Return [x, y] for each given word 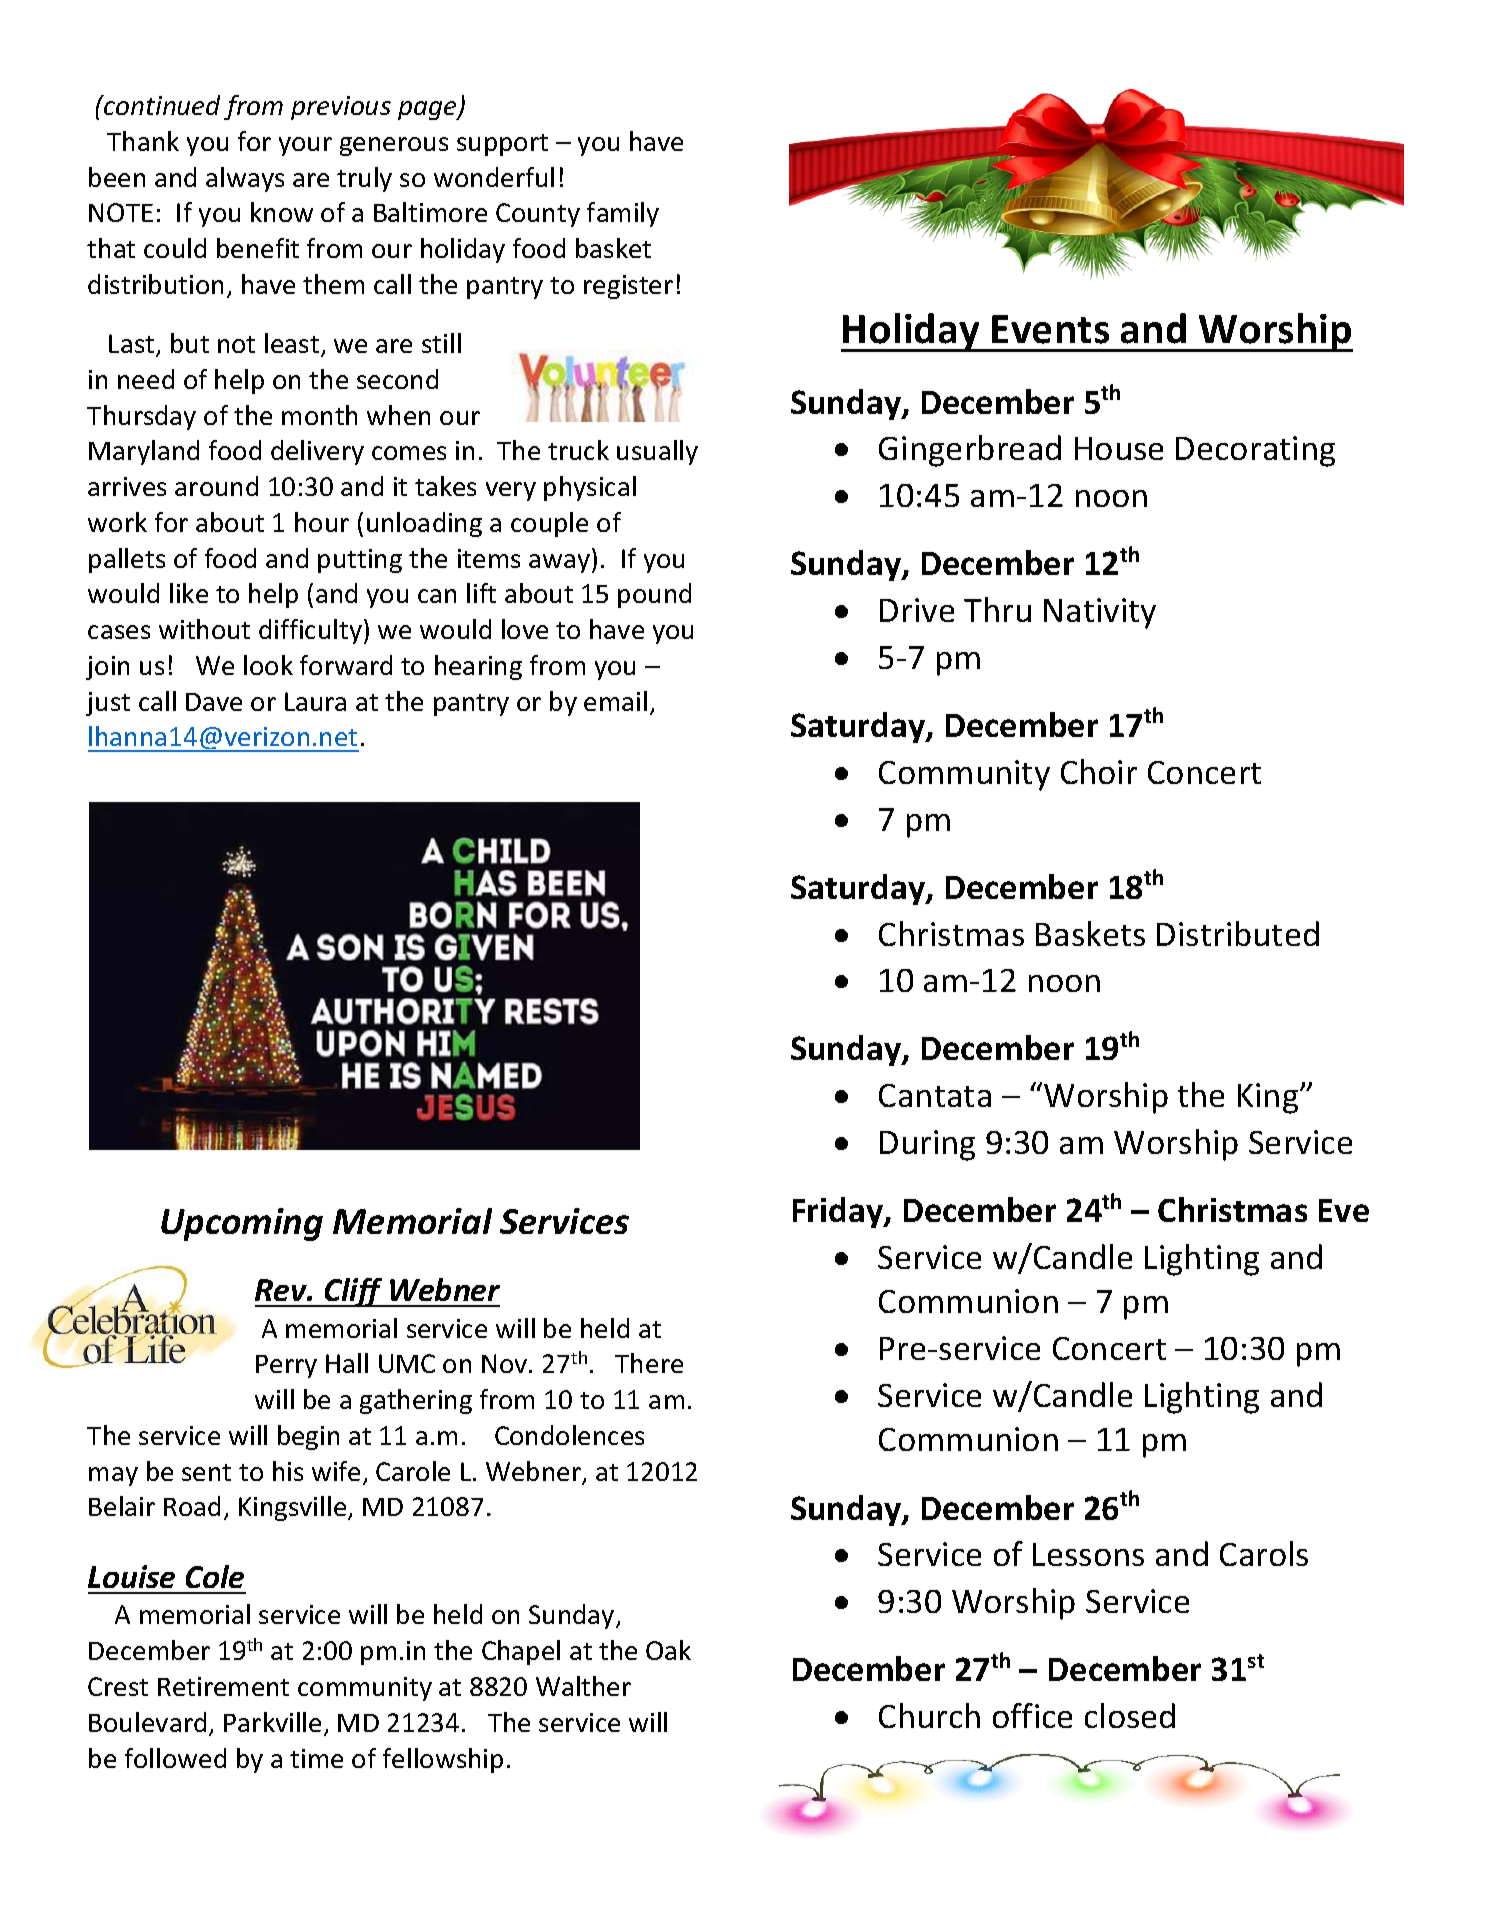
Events [1050, 329]
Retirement [223, 1686]
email [615, 701]
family [623, 214]
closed [1130, 1715]
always [245, 179]
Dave [214, 702]
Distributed [1238, 933]
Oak [668, 1650]
